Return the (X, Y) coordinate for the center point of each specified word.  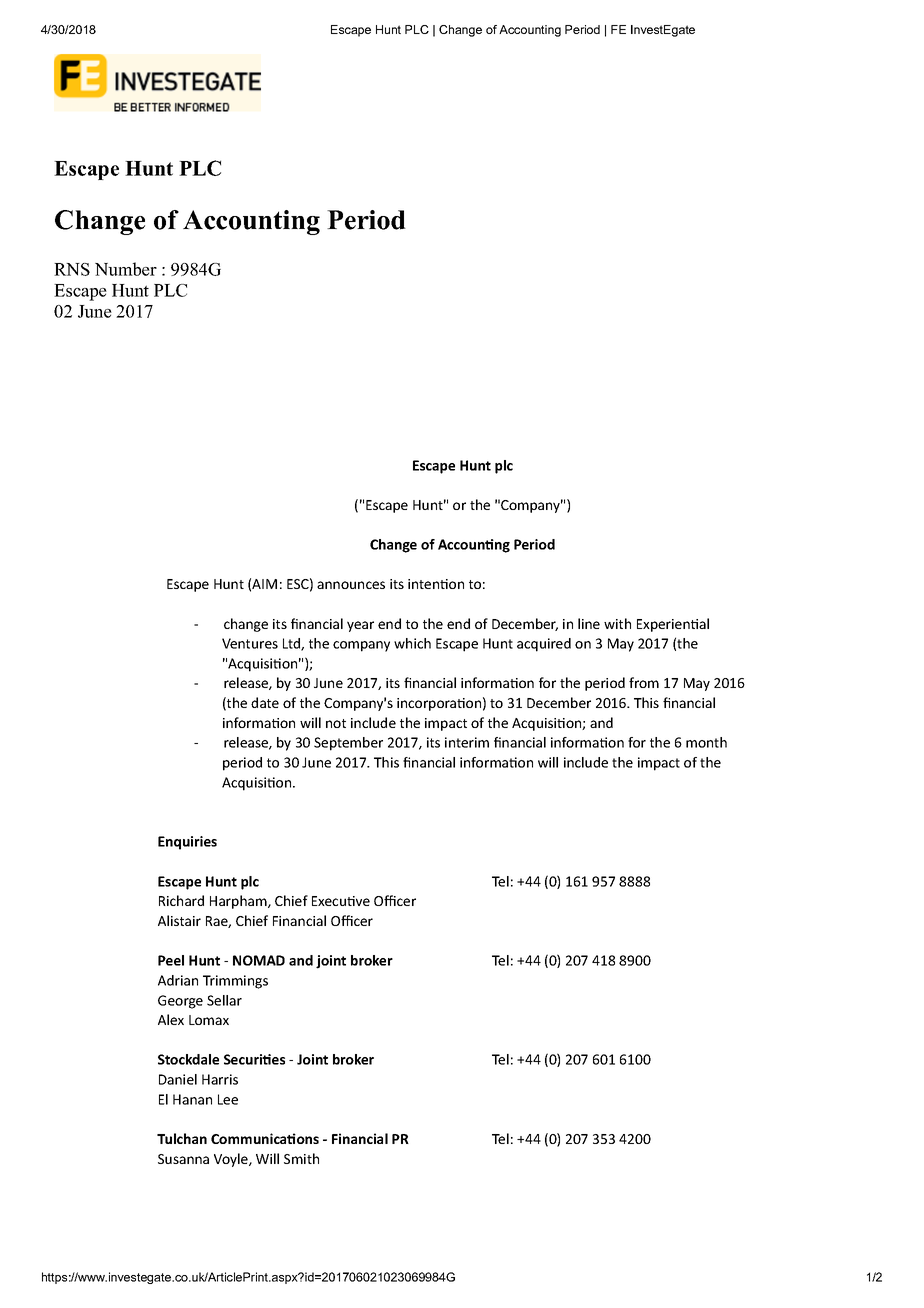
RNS (72, 269)
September (348, 744)
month (706, 742)
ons (307, 1139)
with (617, 623)
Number (126, 269)
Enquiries (187, 843)
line (589, 623)
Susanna (183, 1159)
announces (351, 585)
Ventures (250, 643)
